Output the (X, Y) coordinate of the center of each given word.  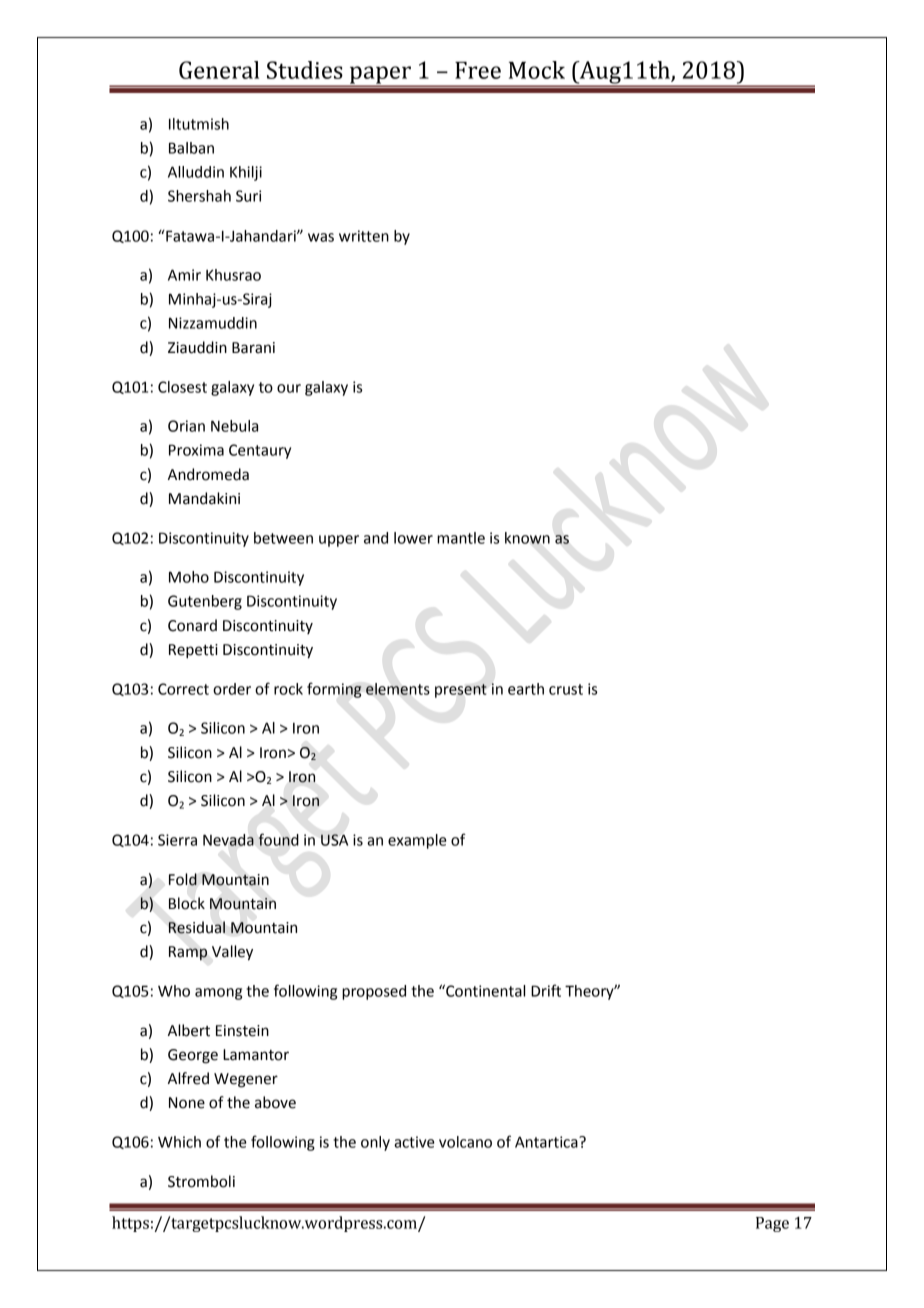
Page (772, 1224)
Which (179, 1142)
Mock (537, 70)
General (219, 70)
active (414, 1142)
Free (478, 70)
